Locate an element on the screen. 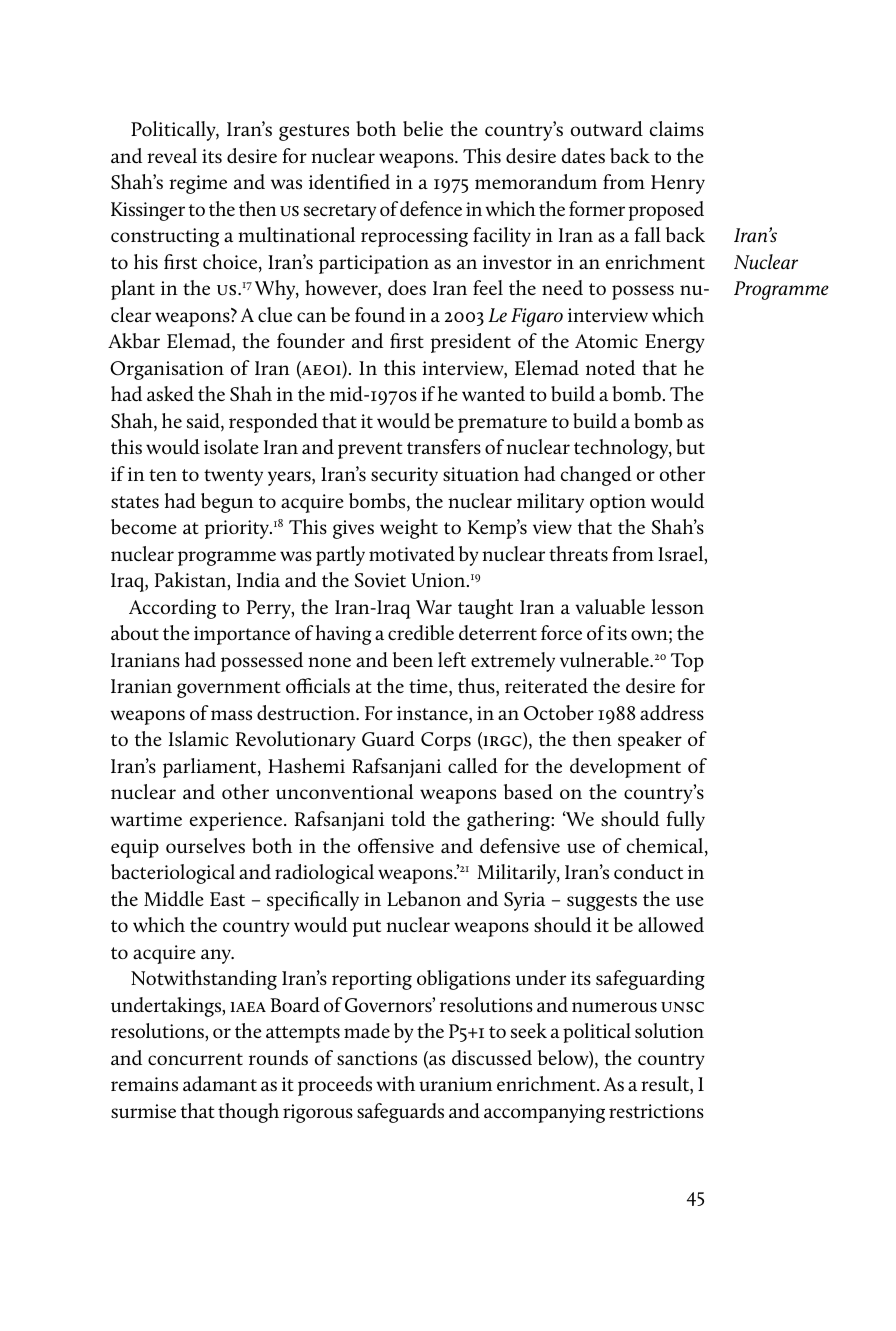  conduct is located at coordinates (648, 872).
